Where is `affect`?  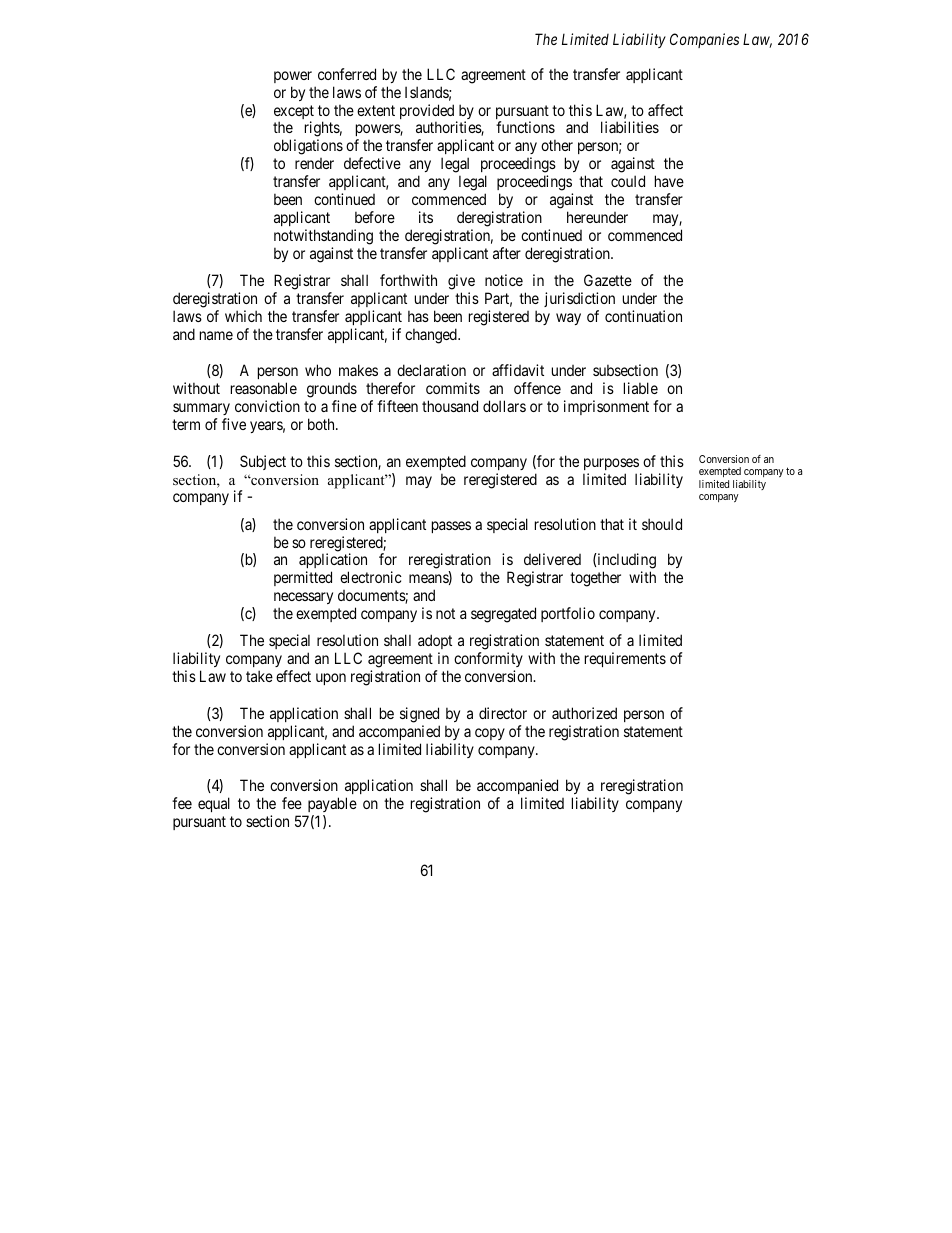
affect is located at coordinates (665, 110).
